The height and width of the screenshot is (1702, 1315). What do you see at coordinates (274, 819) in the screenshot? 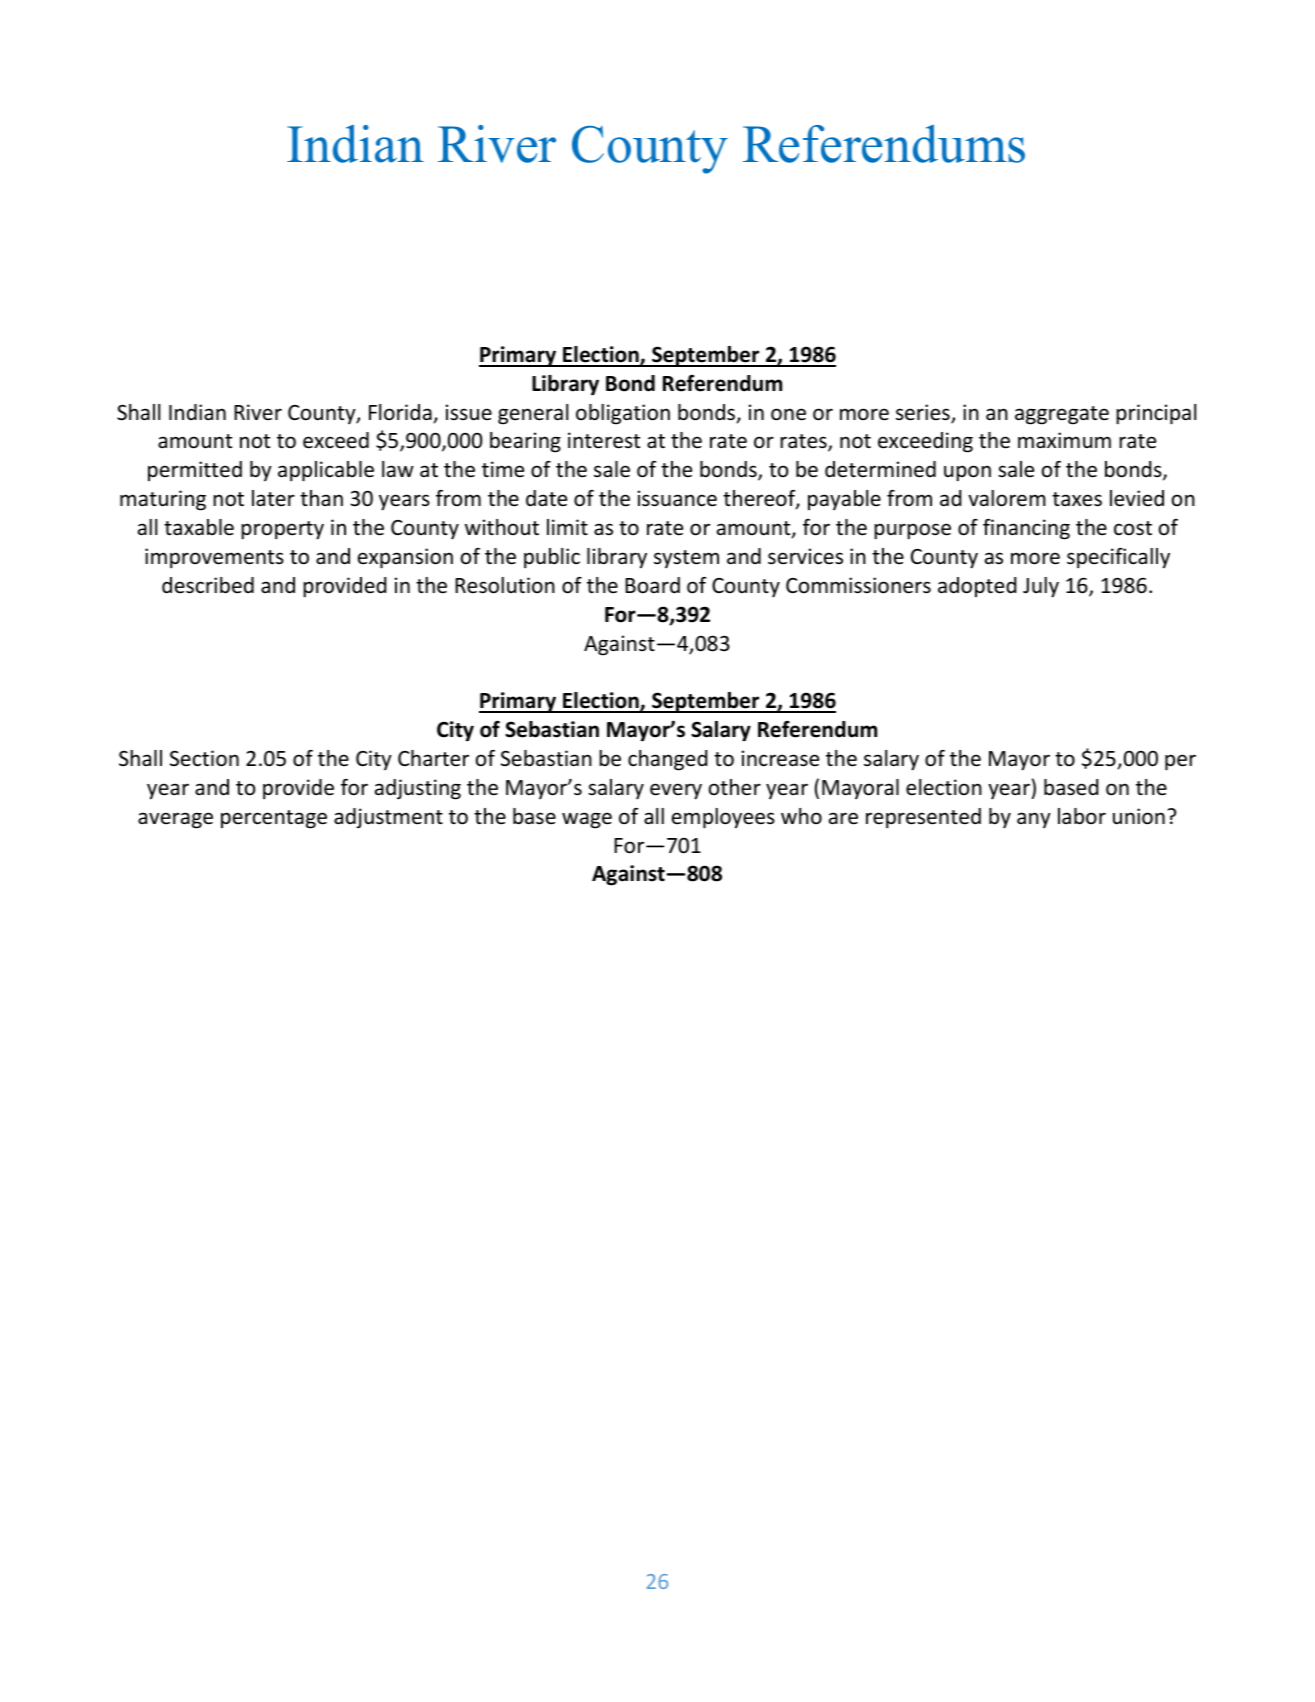
I see `percentage` at bounding box center [274, 819].
